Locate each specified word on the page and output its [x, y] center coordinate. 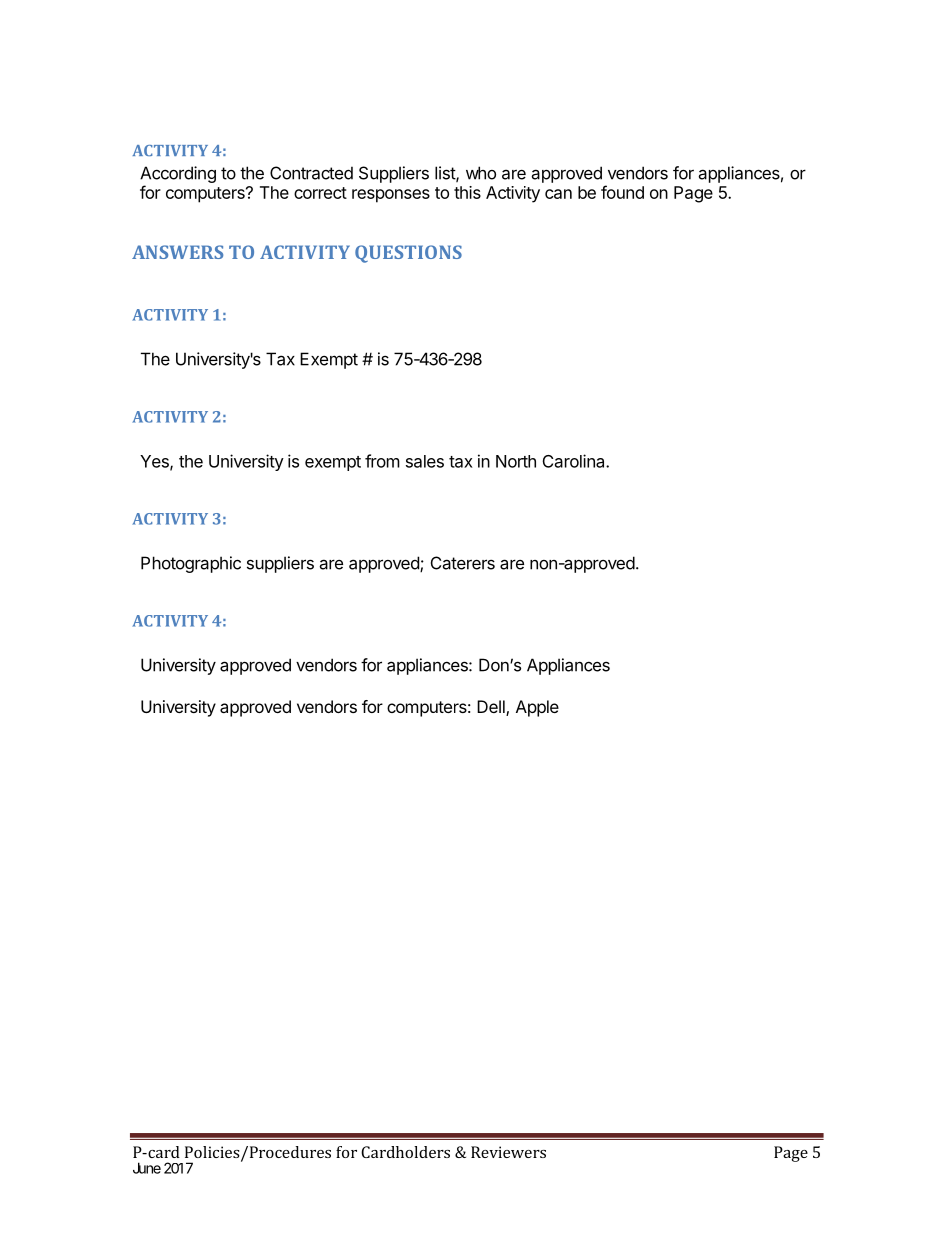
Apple [537, 708]
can [558, 194]
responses [391, 196]
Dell [492, 708]
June [147, 1168]
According [178, 174]
